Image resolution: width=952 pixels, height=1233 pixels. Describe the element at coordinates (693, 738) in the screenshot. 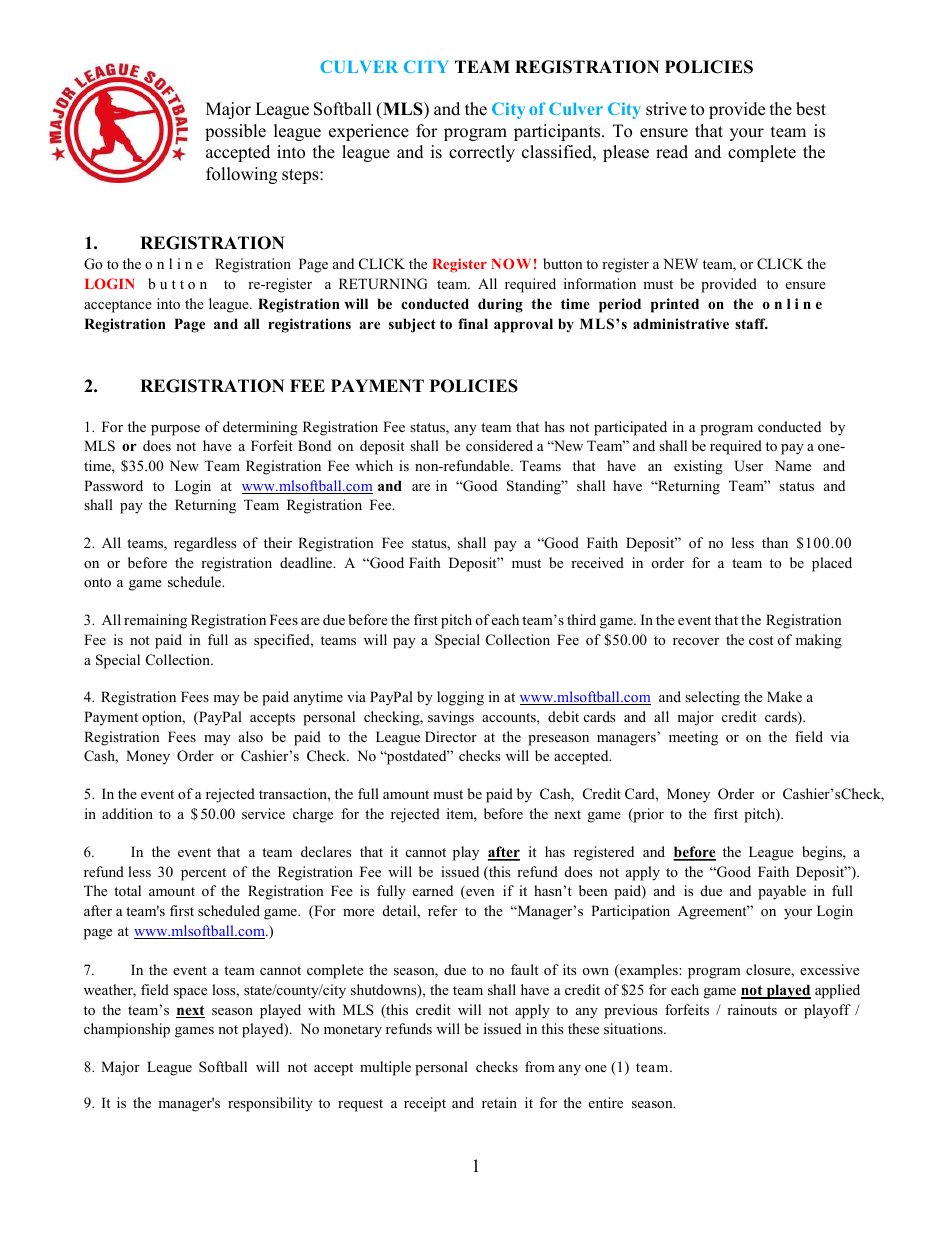

I see `meeting` at that location.
